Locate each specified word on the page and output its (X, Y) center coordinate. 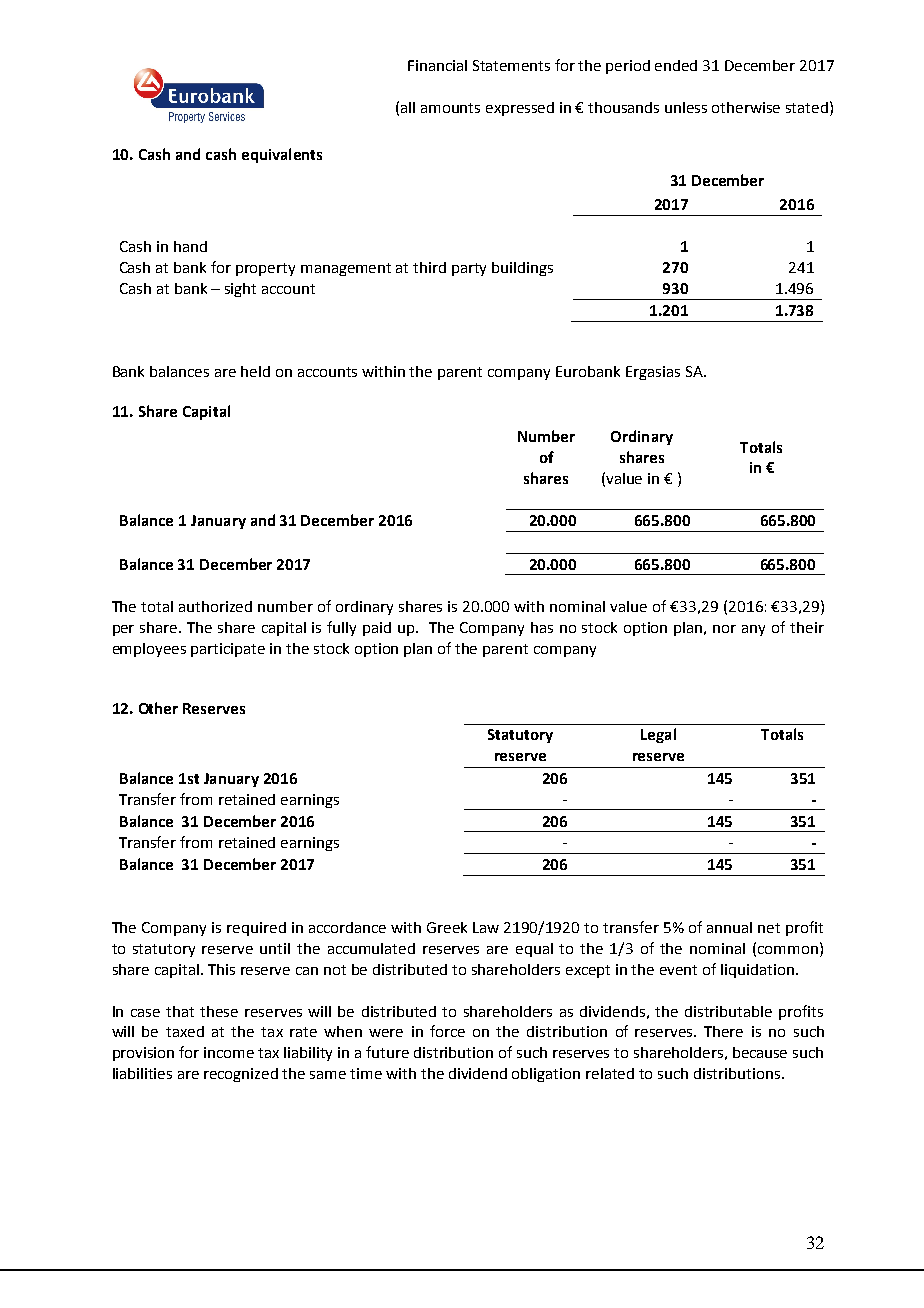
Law (486, 927)
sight (240, 290)
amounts (450, 108)
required (256, 929)
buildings (522, 269)
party (469, 269)
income (229, 1052)
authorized (215, 606)
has (542, 627)
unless (686, 107)
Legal (658, 735)
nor (724, 629)
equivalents (282, 155)
